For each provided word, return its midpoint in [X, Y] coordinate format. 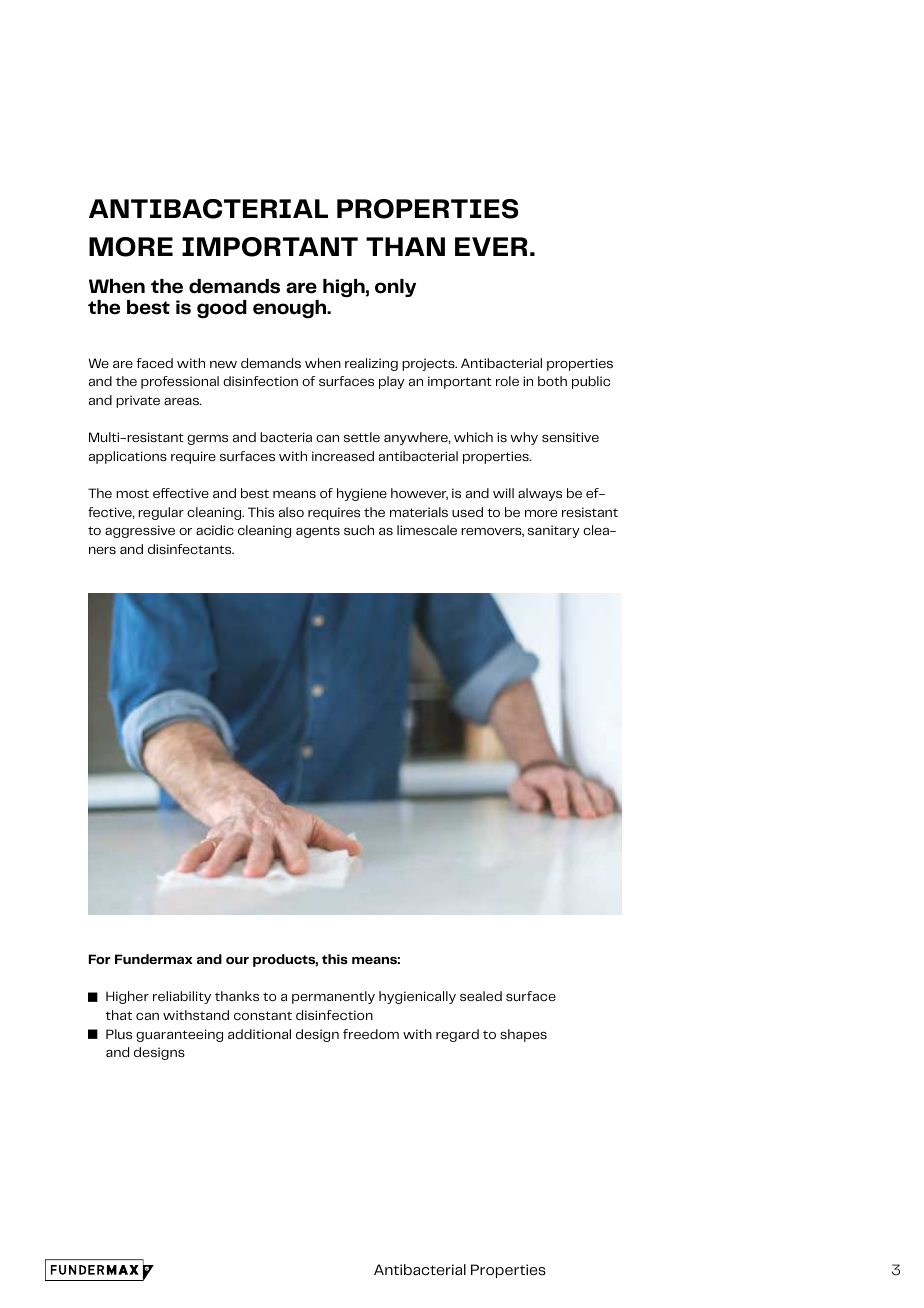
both [552, 381]
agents [318, 532]
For [99, 959]
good [222, 309]
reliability [182, 997]
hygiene [362, 494]
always [540, 494]
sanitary [554, 531]
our [237, 960]
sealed [481, 996]
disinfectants [191, 549]
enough [291, 309]
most [132, 493]
